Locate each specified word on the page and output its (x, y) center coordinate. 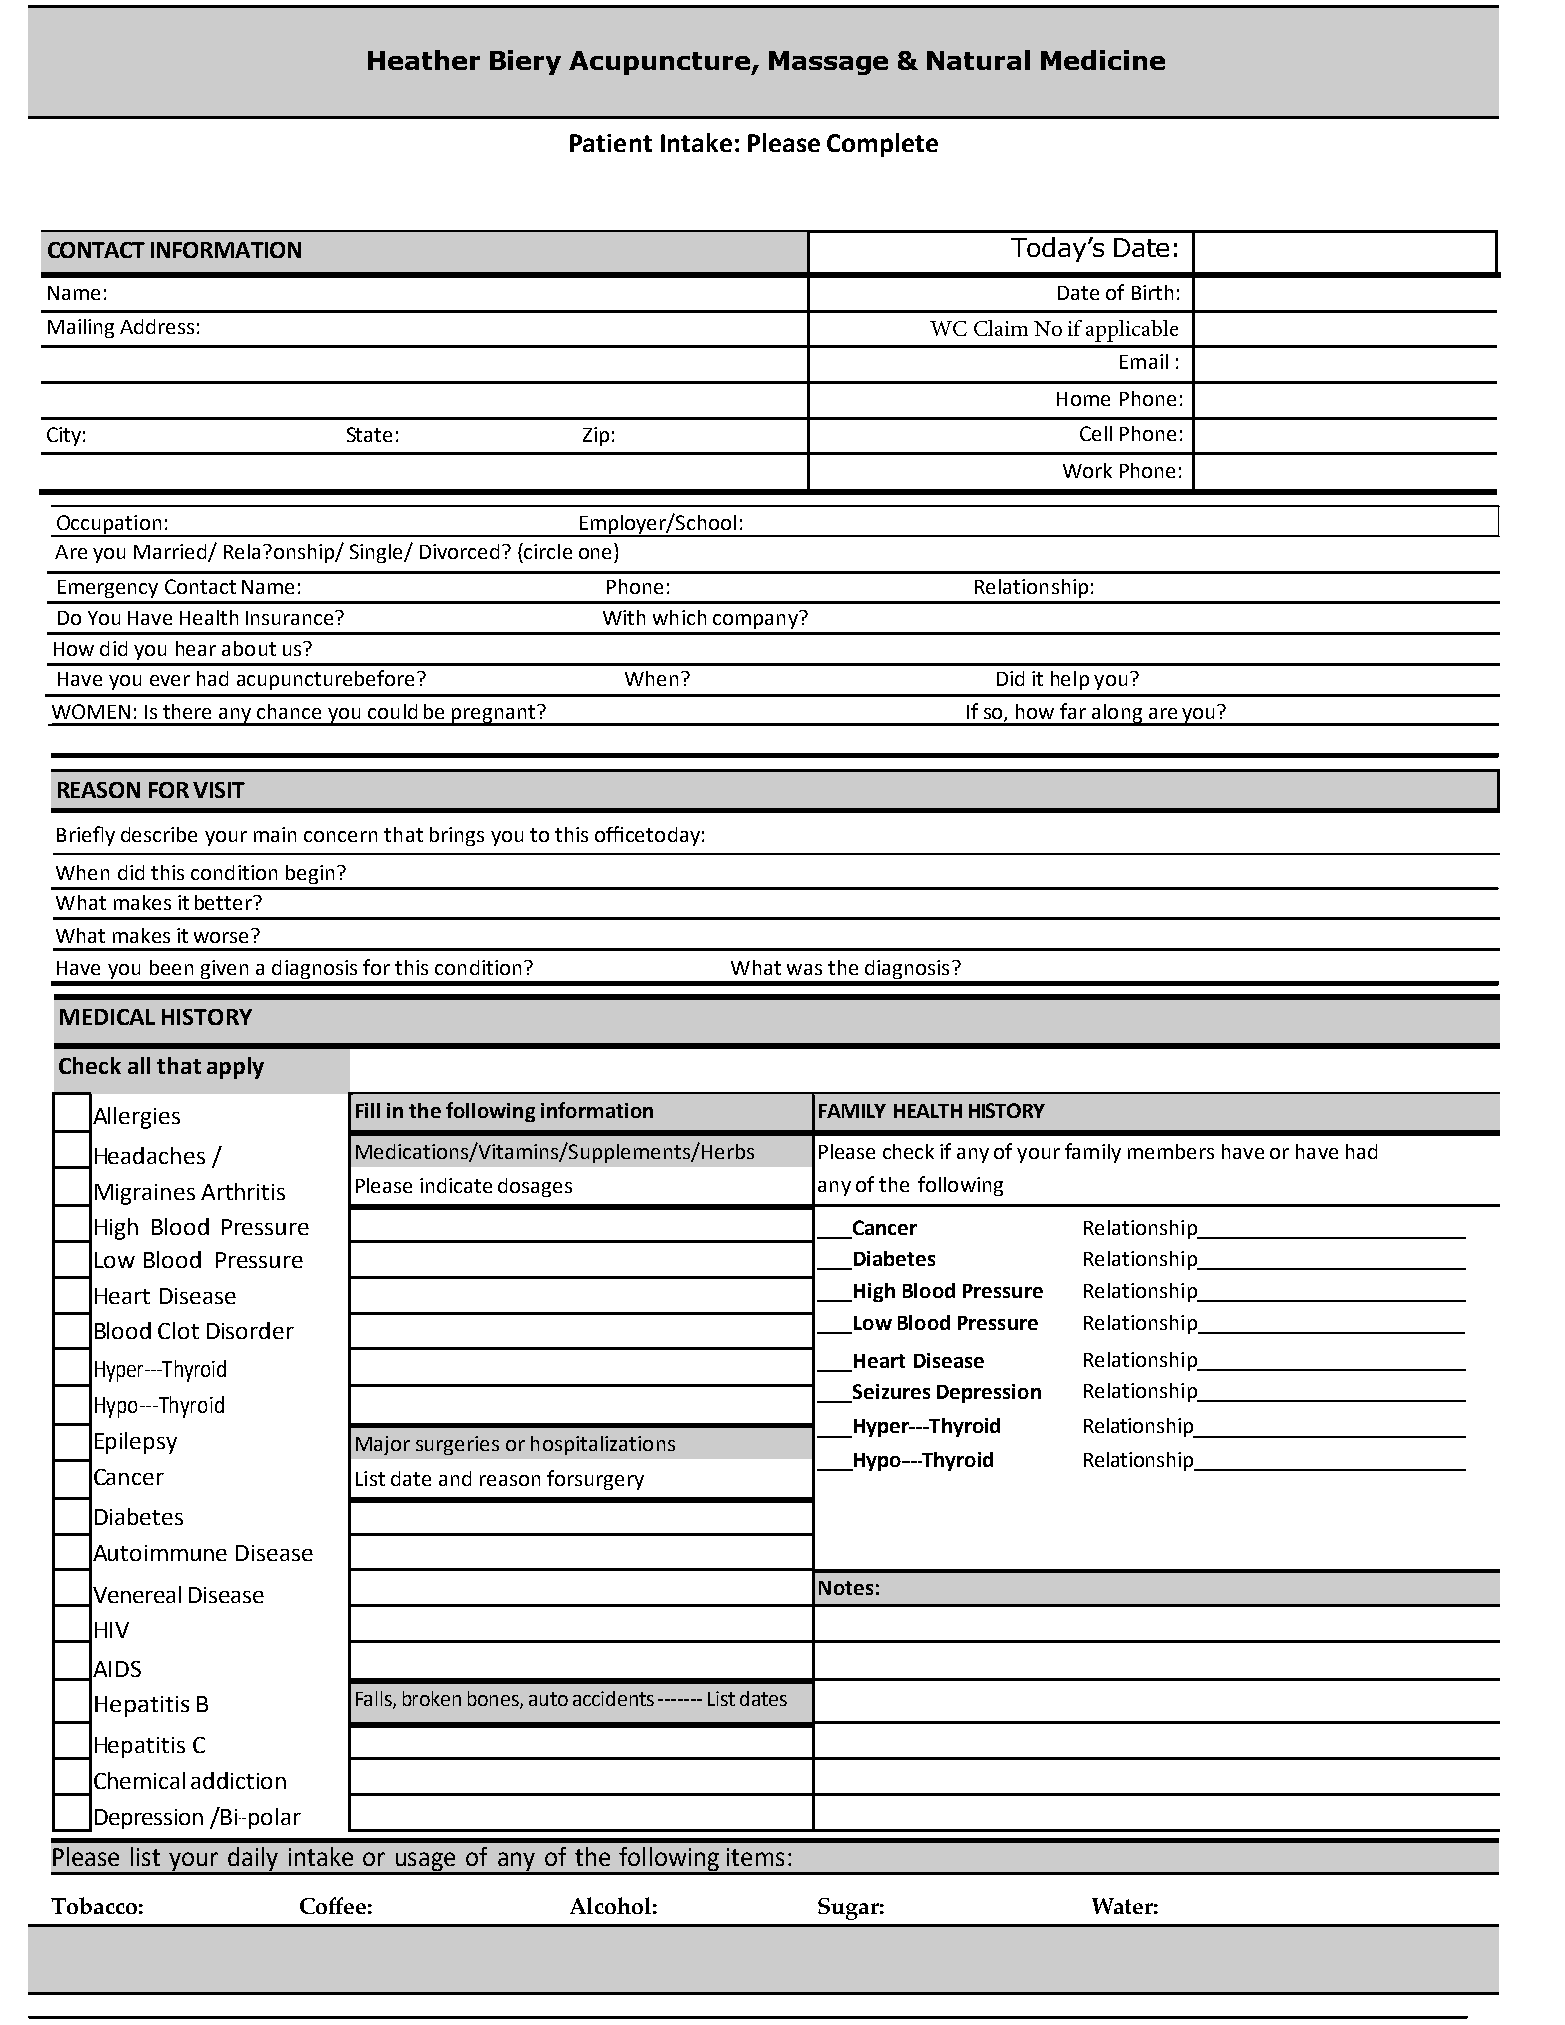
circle (547, 551)
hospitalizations (603, 1445)
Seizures (890, 1393)
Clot (178, 1330)
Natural (978, 60)
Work (1087, 470)
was (804, 969)
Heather (424, 60)
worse (221, 937)
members (1171, 1151)
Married (171, 553)
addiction (238, 1780)
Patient (611, 143)
